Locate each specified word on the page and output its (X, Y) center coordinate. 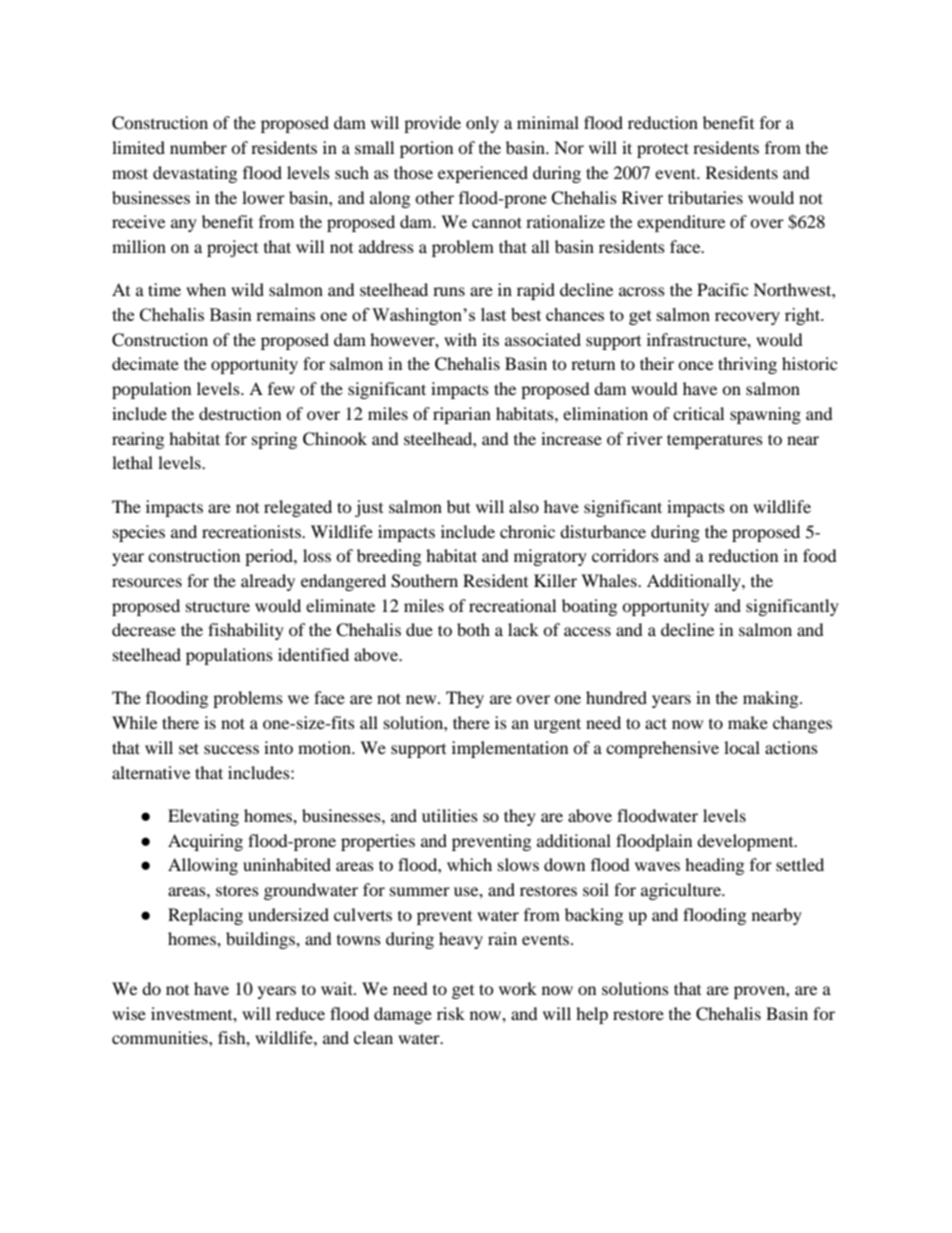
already (268, 582)
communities (161, 1037)
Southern (424, 581)
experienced (483, 174)
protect (663, 150)
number (198, 147)
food (820, 555)
